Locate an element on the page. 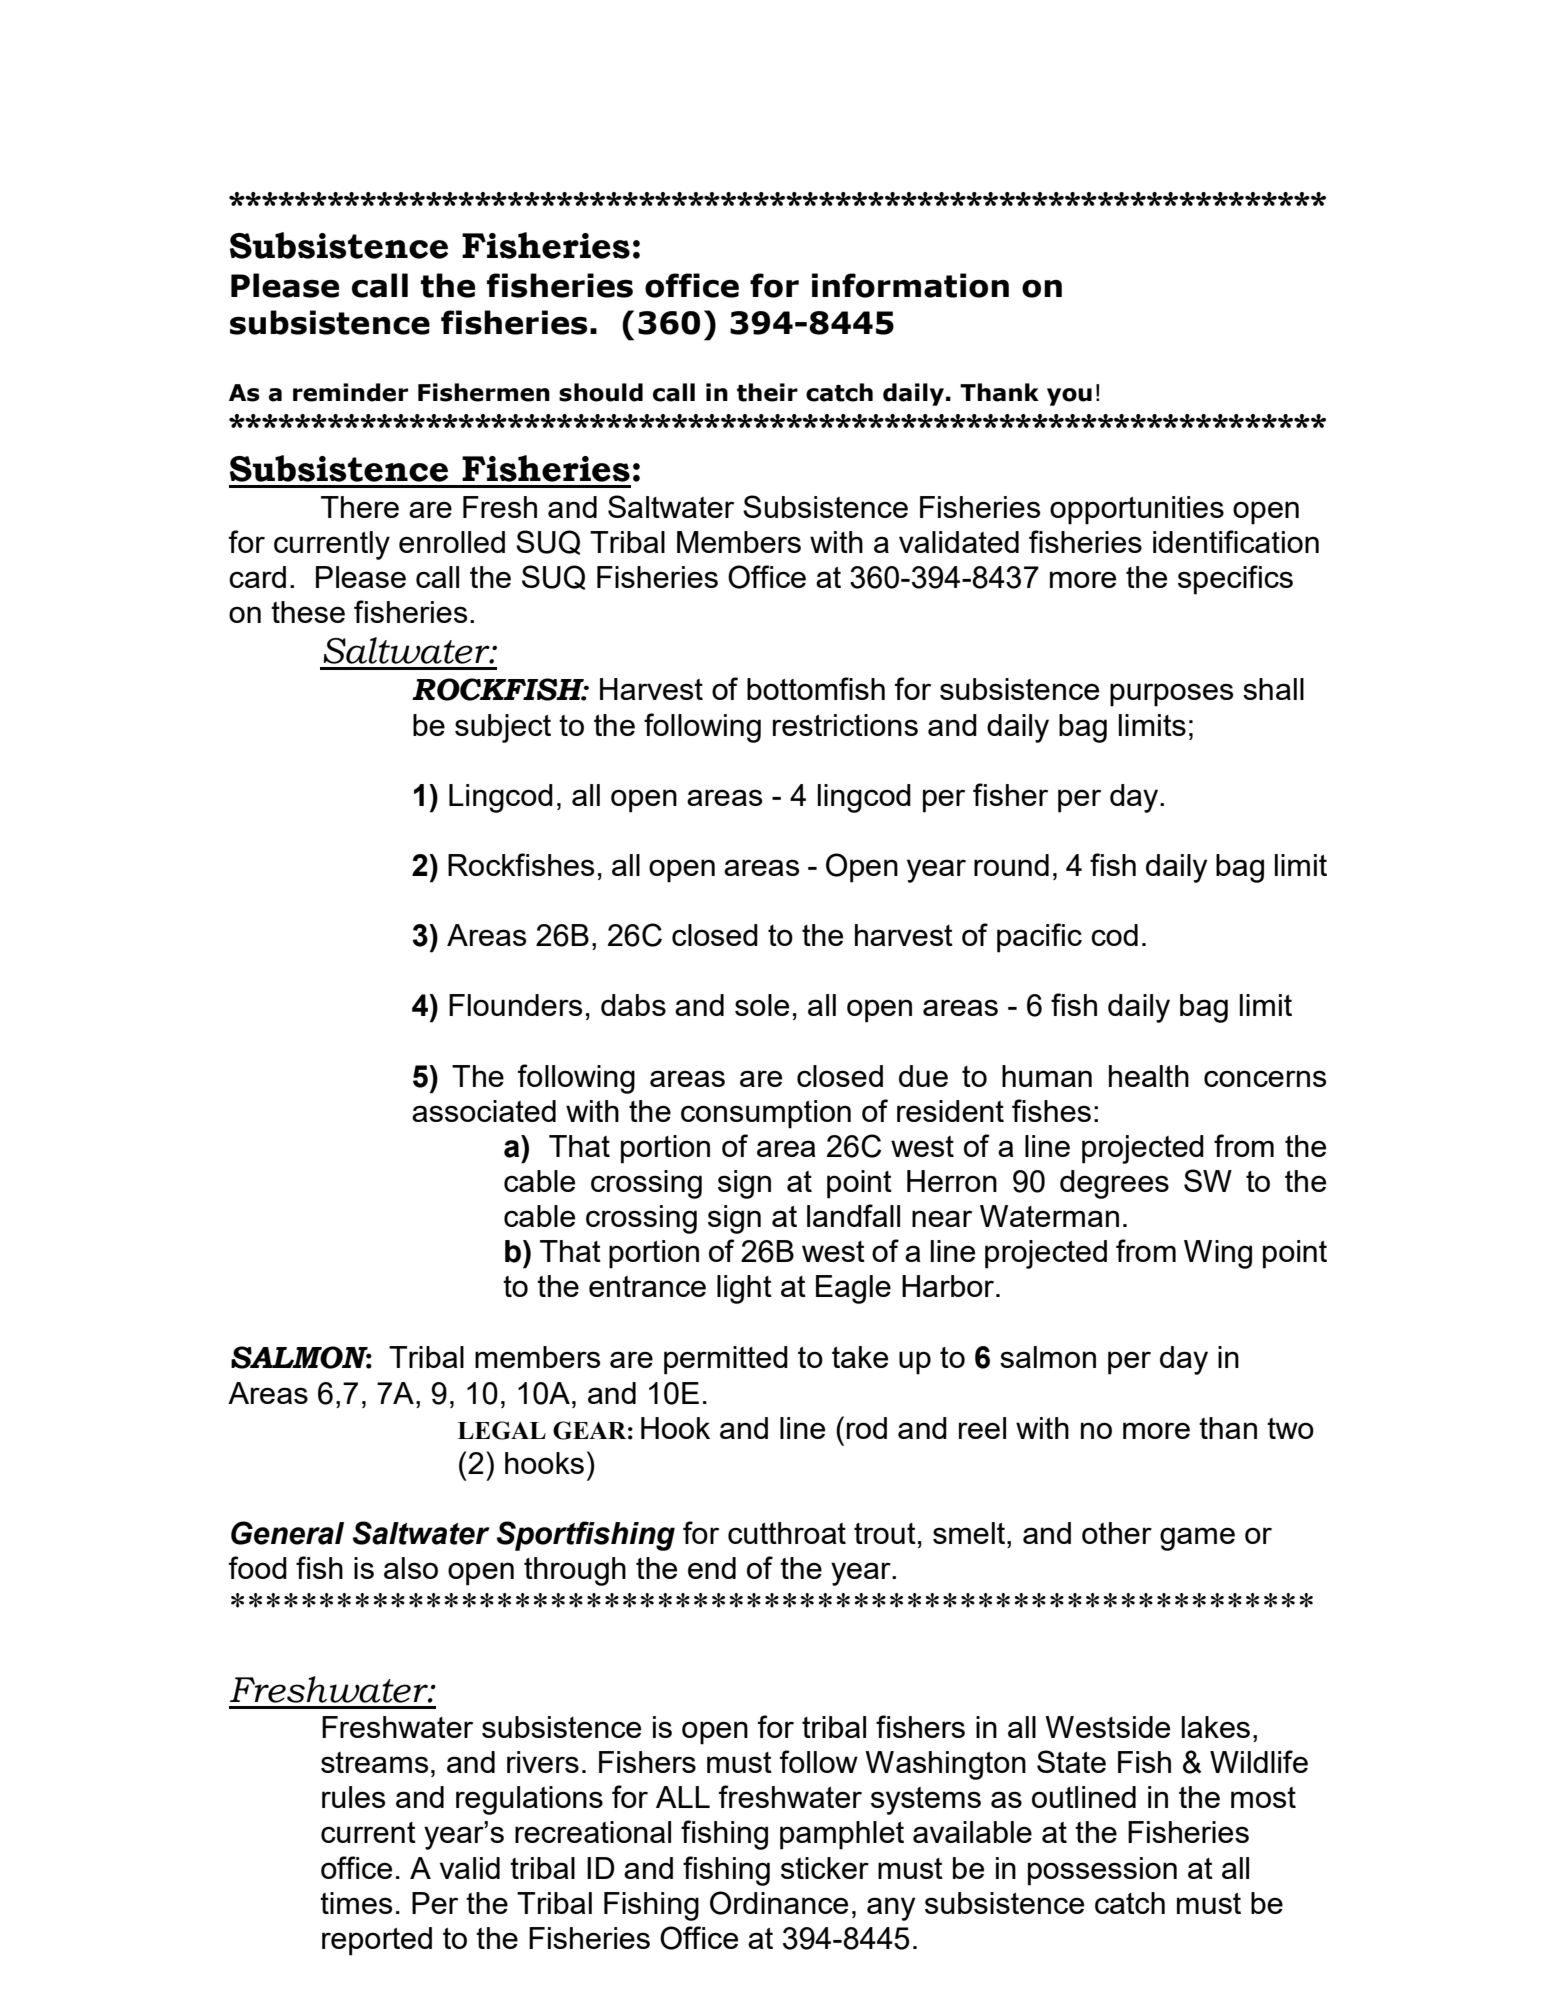 The width and height of the image is (1556, 2014). their is located at coordinates (767, 392).
